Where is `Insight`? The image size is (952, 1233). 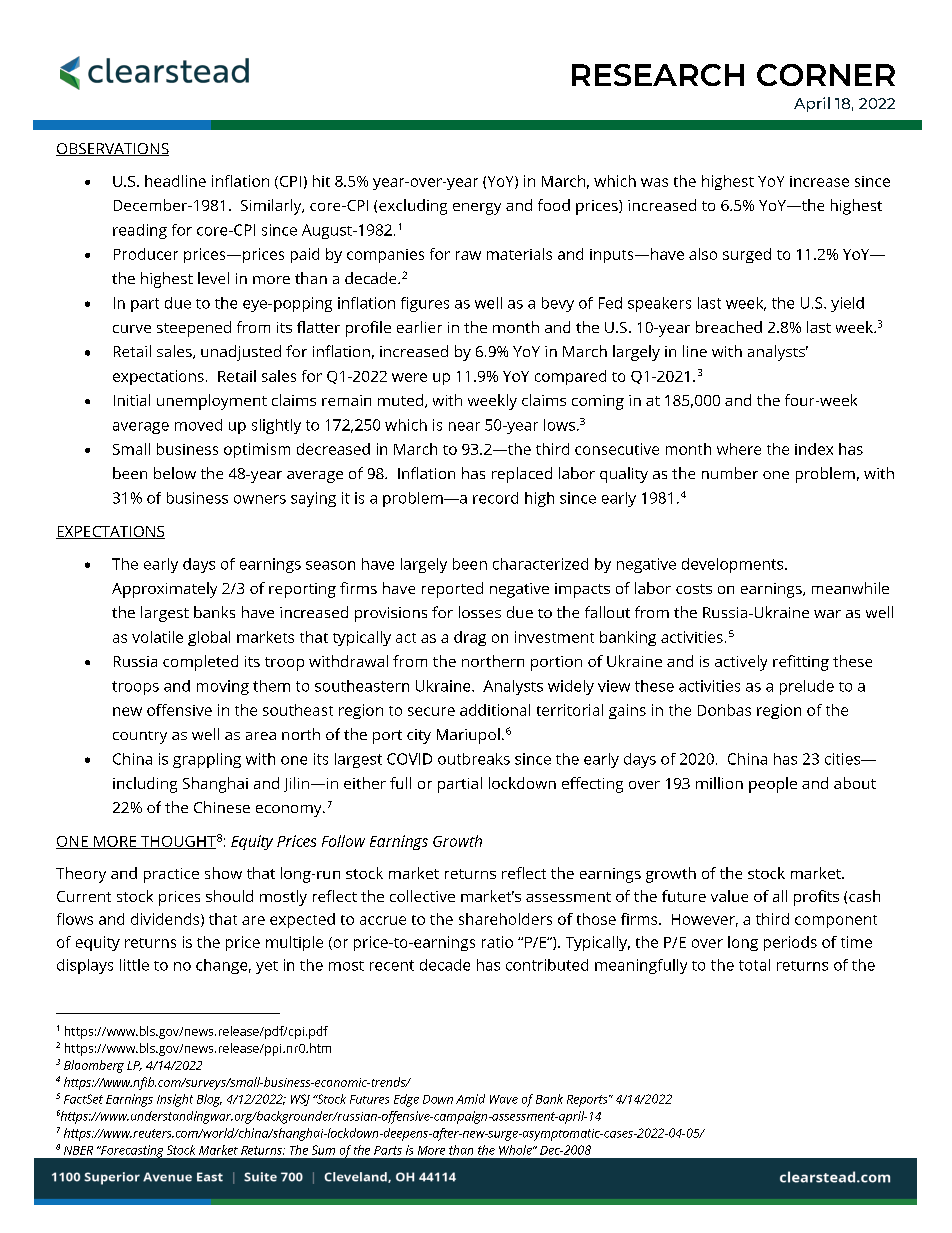 Insight is located at coordinates (175, 1100).
